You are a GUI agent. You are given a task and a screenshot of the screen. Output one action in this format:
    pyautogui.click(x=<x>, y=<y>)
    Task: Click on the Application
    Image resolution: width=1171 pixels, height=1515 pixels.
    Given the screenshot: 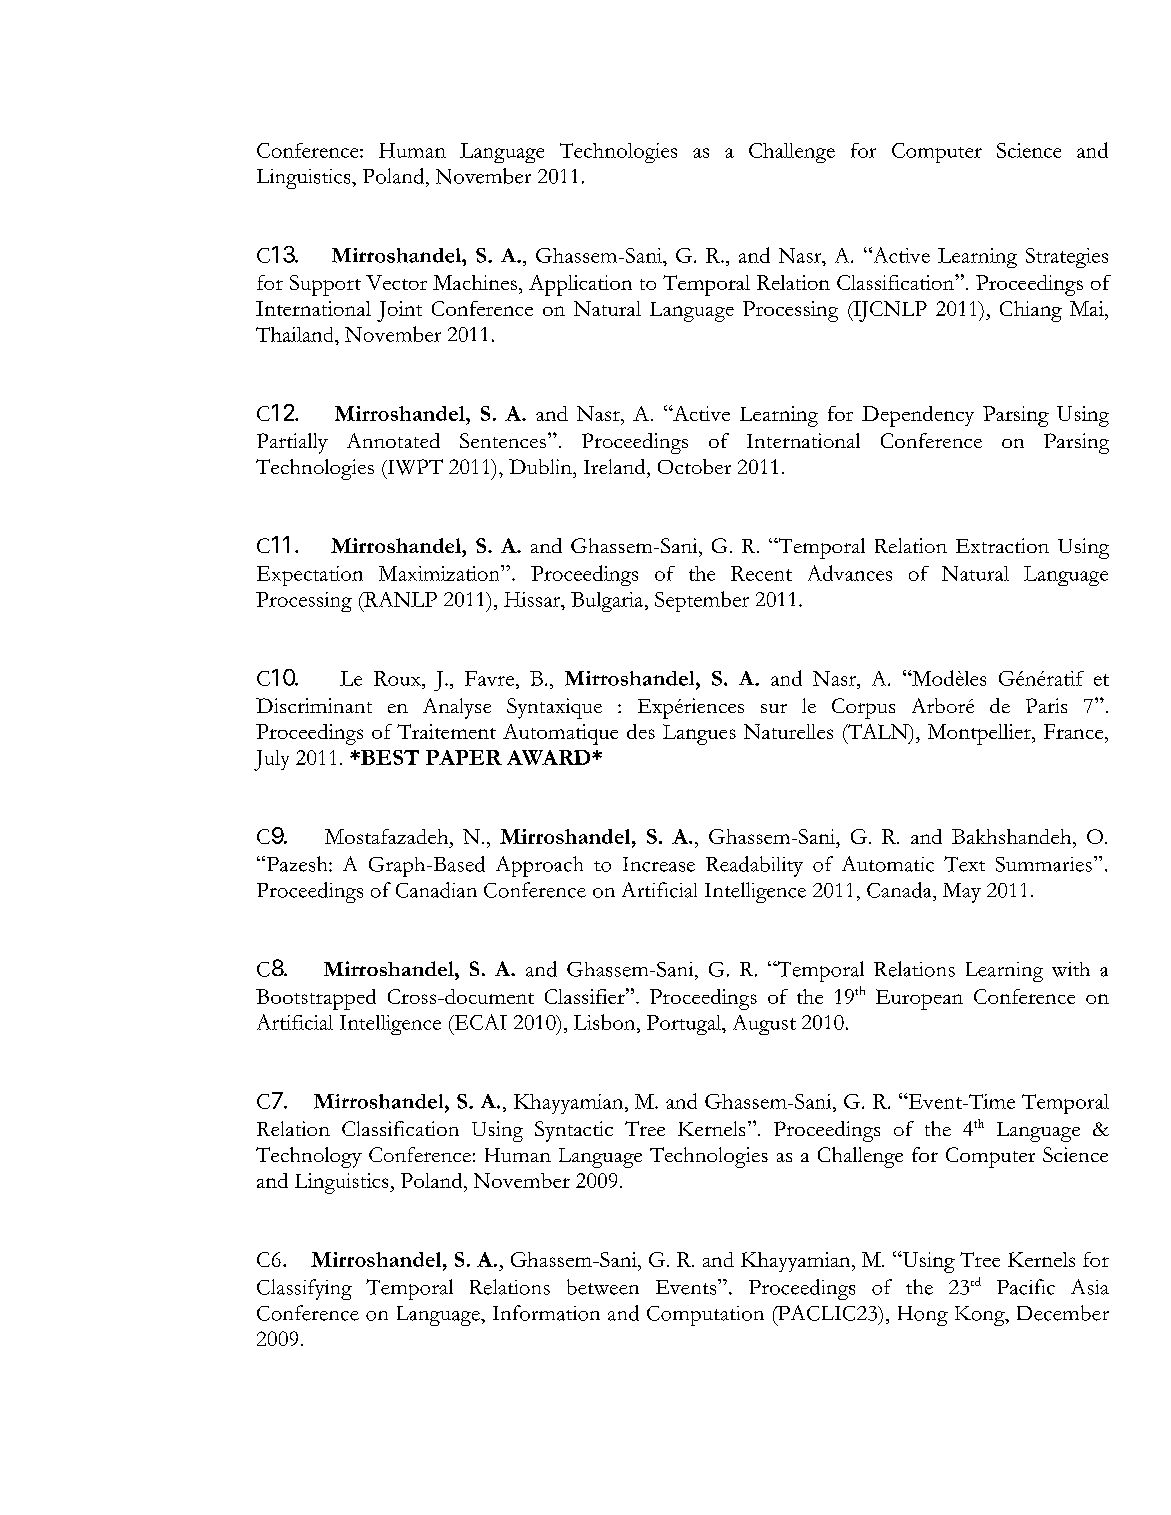 What is the action you would take?
    pyautogui.click(x=580, y=285)
